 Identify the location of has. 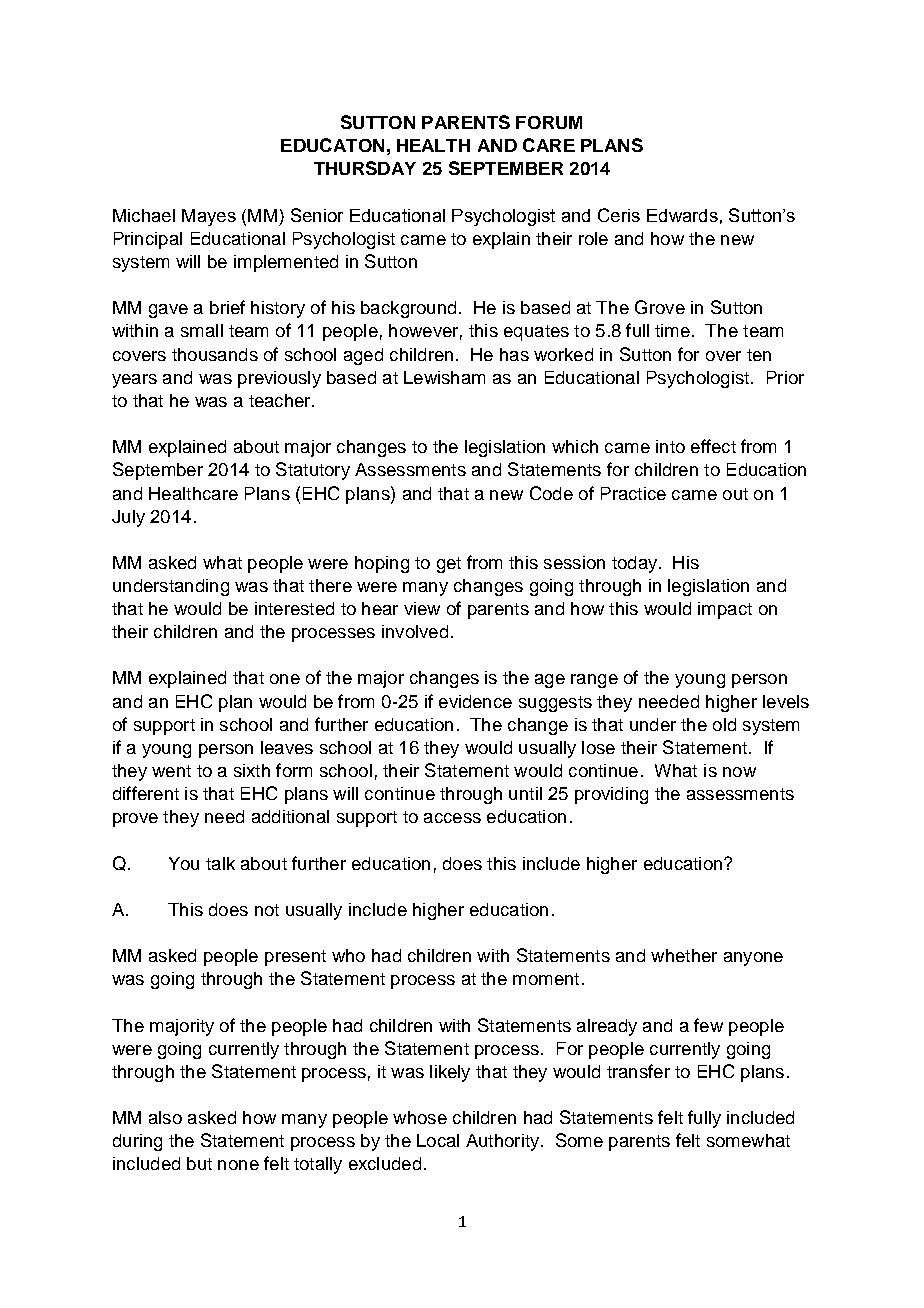
(514, 354).
